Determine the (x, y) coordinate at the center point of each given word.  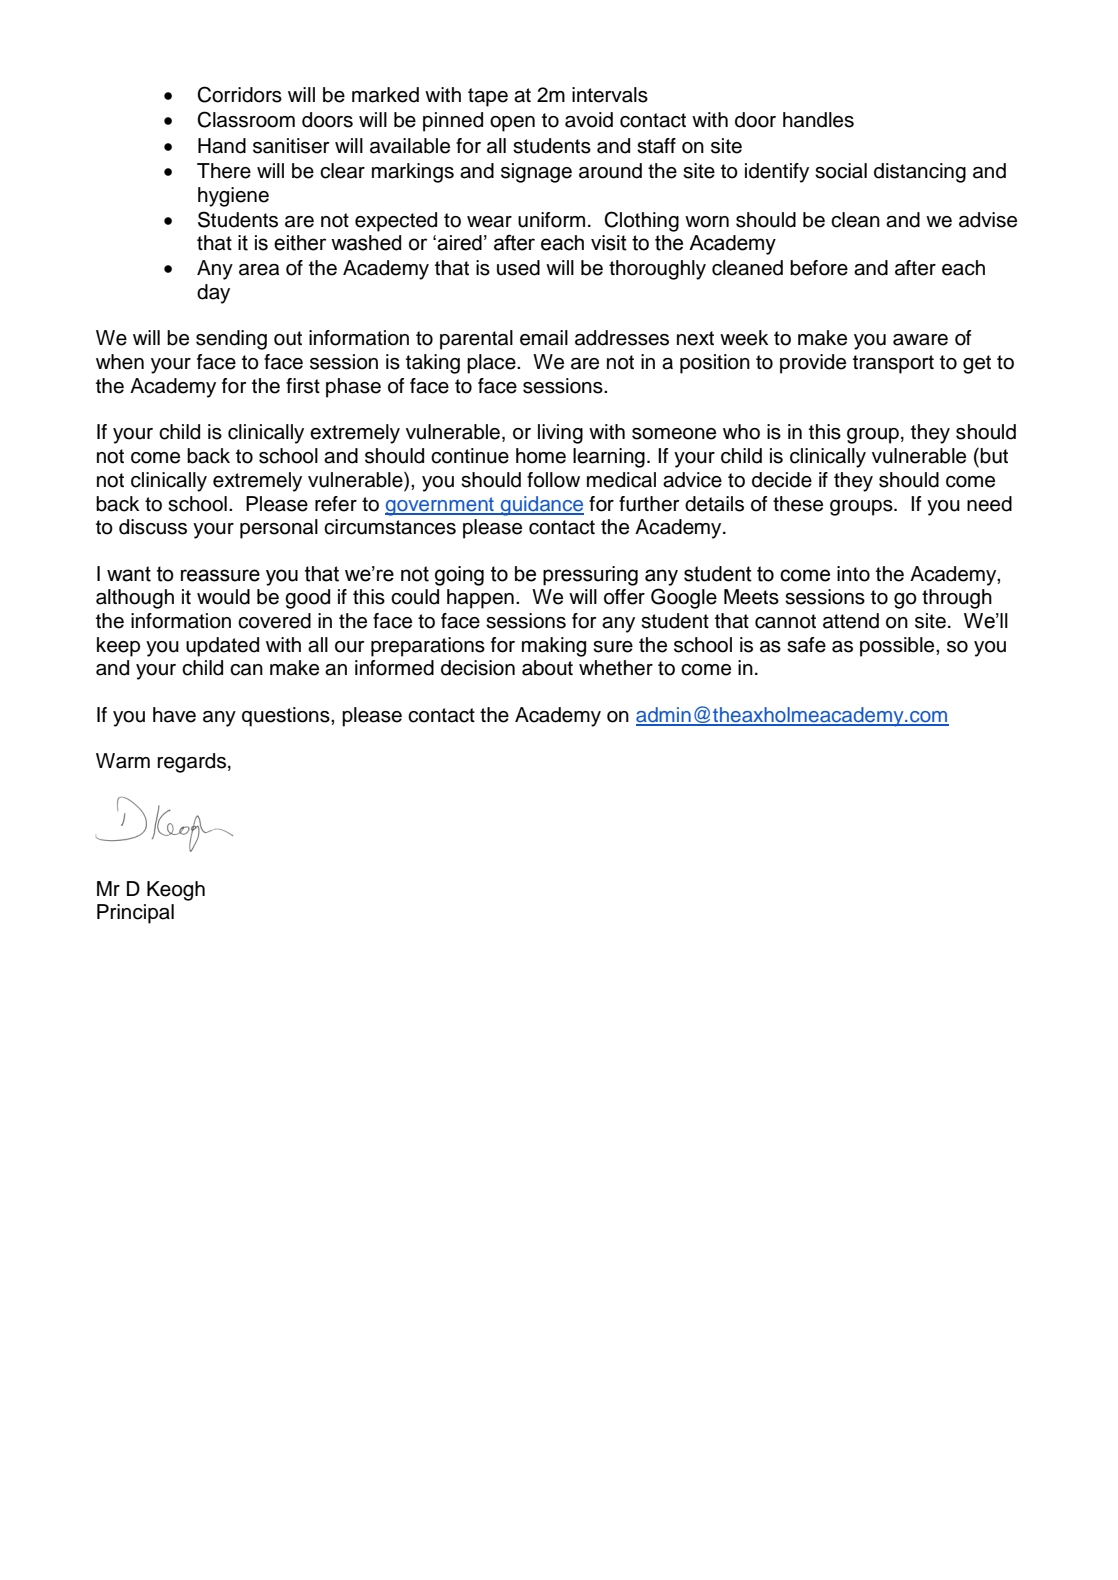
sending (231, 340)
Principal (135, 914)
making (554, 647)
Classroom (246, 119)
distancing (920, 173)
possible (898, 647)
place (492, 364)
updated (222, 647)
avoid (589, 120)
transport (893, 364)
